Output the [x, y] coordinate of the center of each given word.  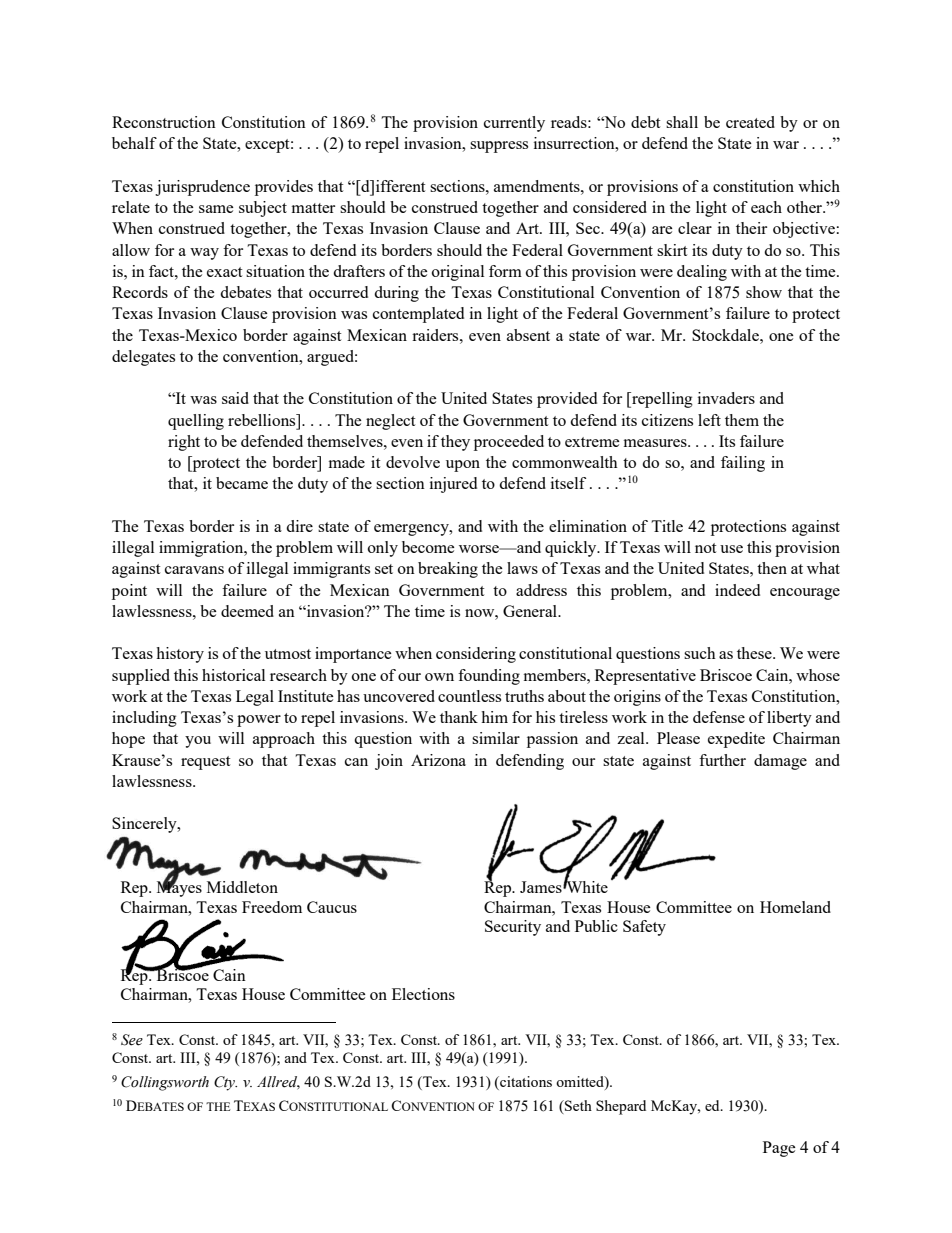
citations [525, 1083]
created [750, 122]
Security [513, 928]
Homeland [795, 907]
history [180, 655]
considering [476, 655]
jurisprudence [202, 188]
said [235, 398]
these [755, 653]
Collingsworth [165, 1083]
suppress [499, 147]
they [455, 443]
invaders [726, 398]
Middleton [242, 887]
